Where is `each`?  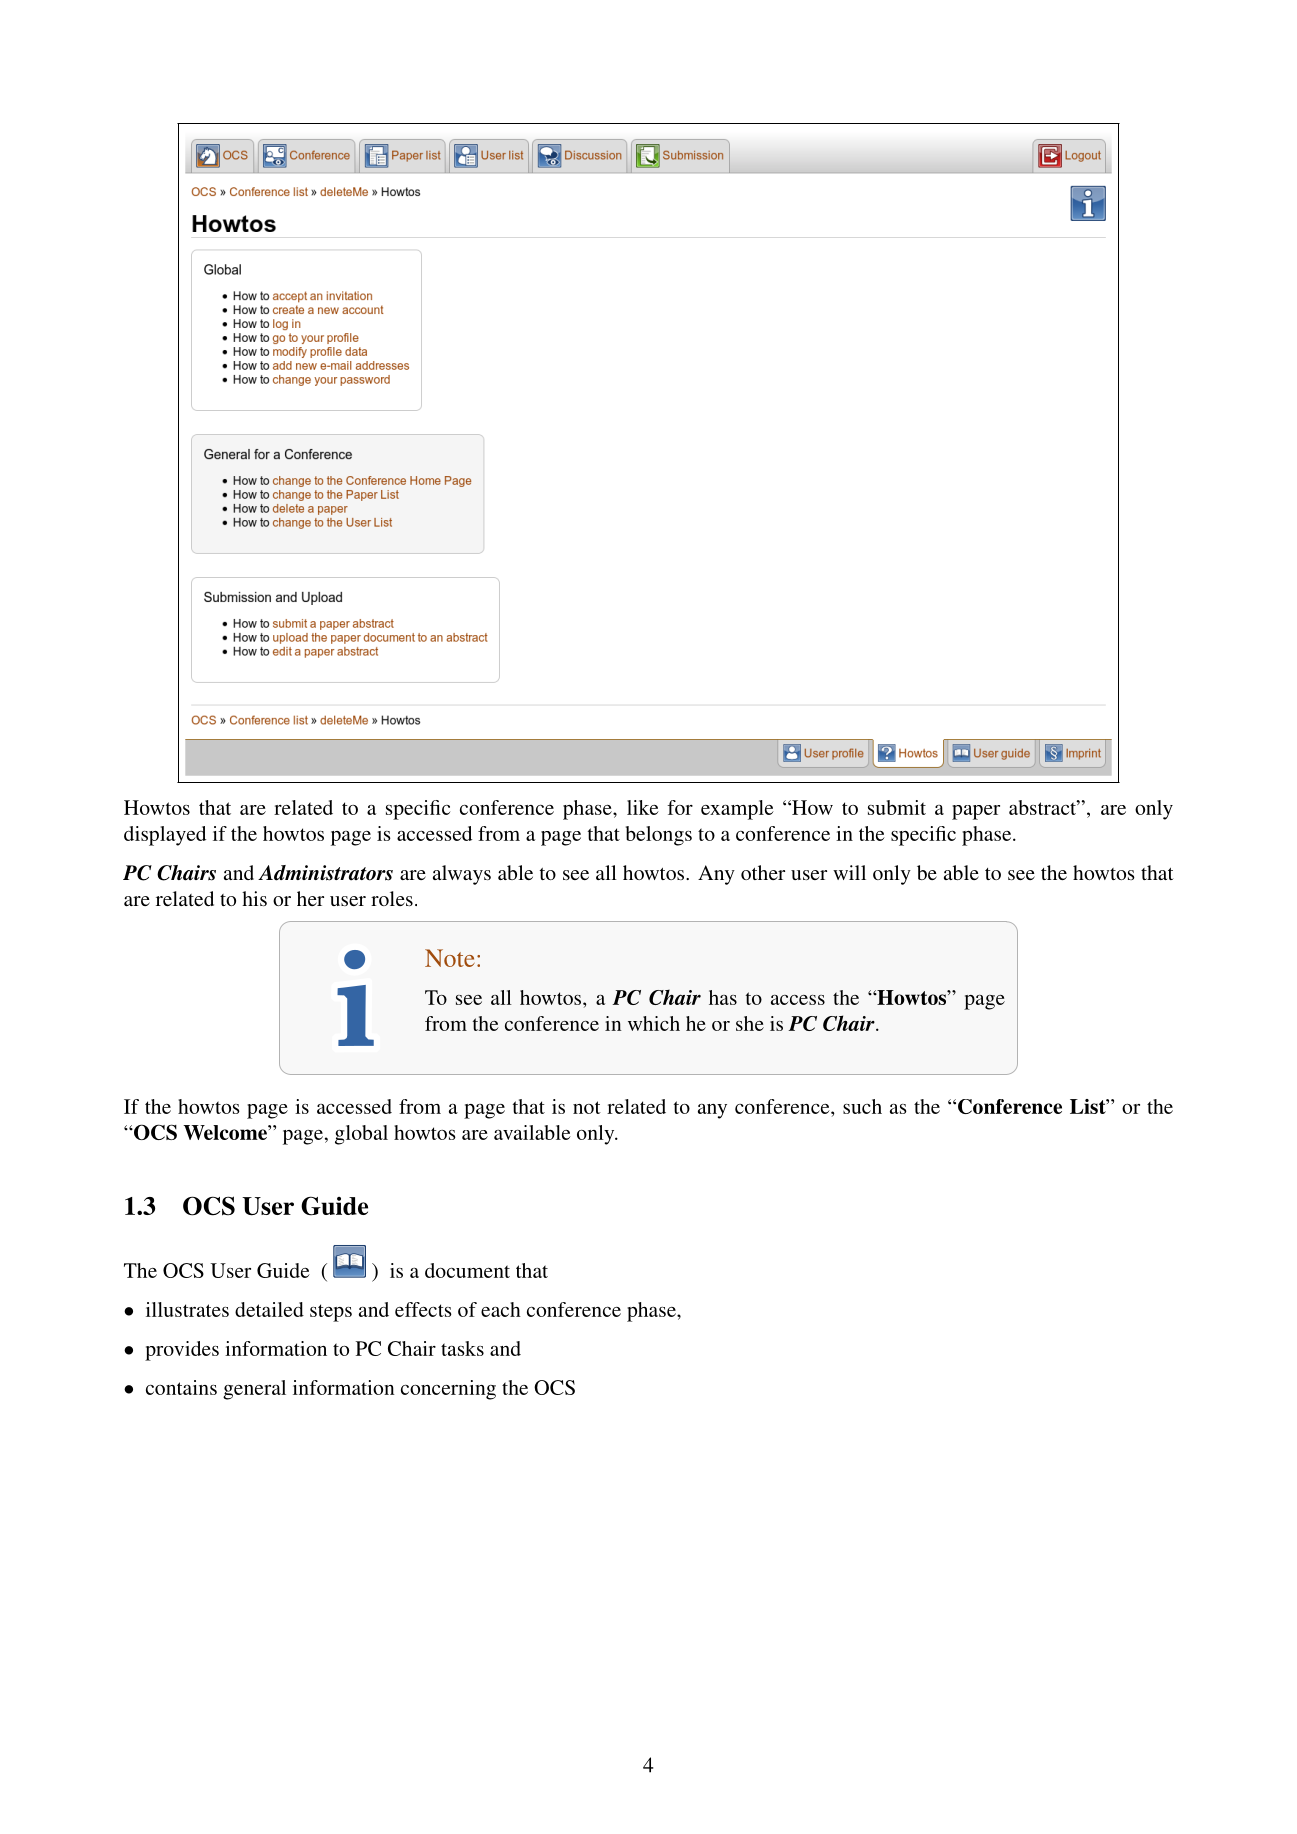 each is located at coordinates (501, 1309).
